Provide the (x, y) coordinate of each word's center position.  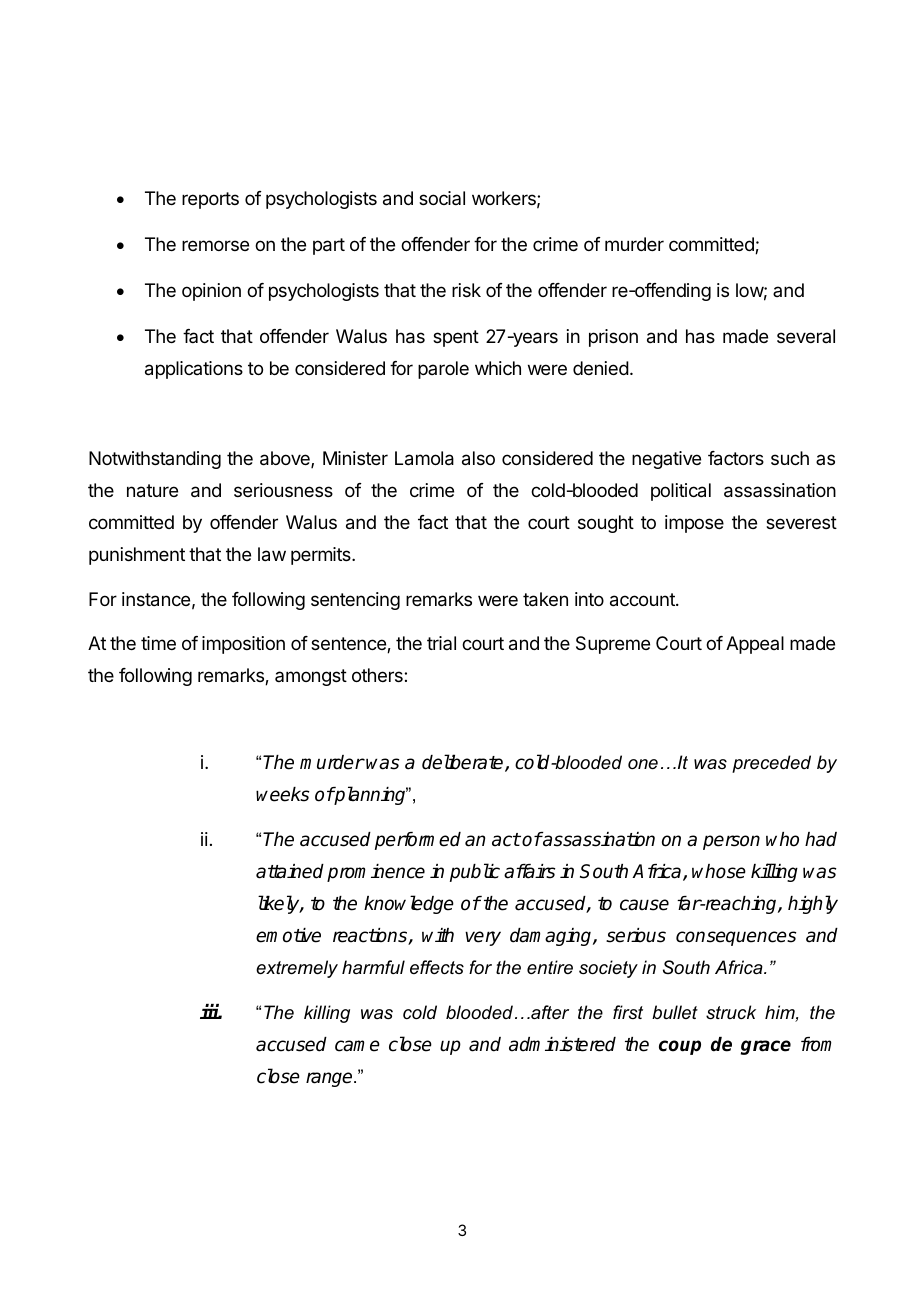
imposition (243, 645)
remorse (215, 245)
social (442, 198)
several (806, 336)
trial (441, 643)
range (330, 1079)
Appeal (755, 645)
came (357, 1046)
